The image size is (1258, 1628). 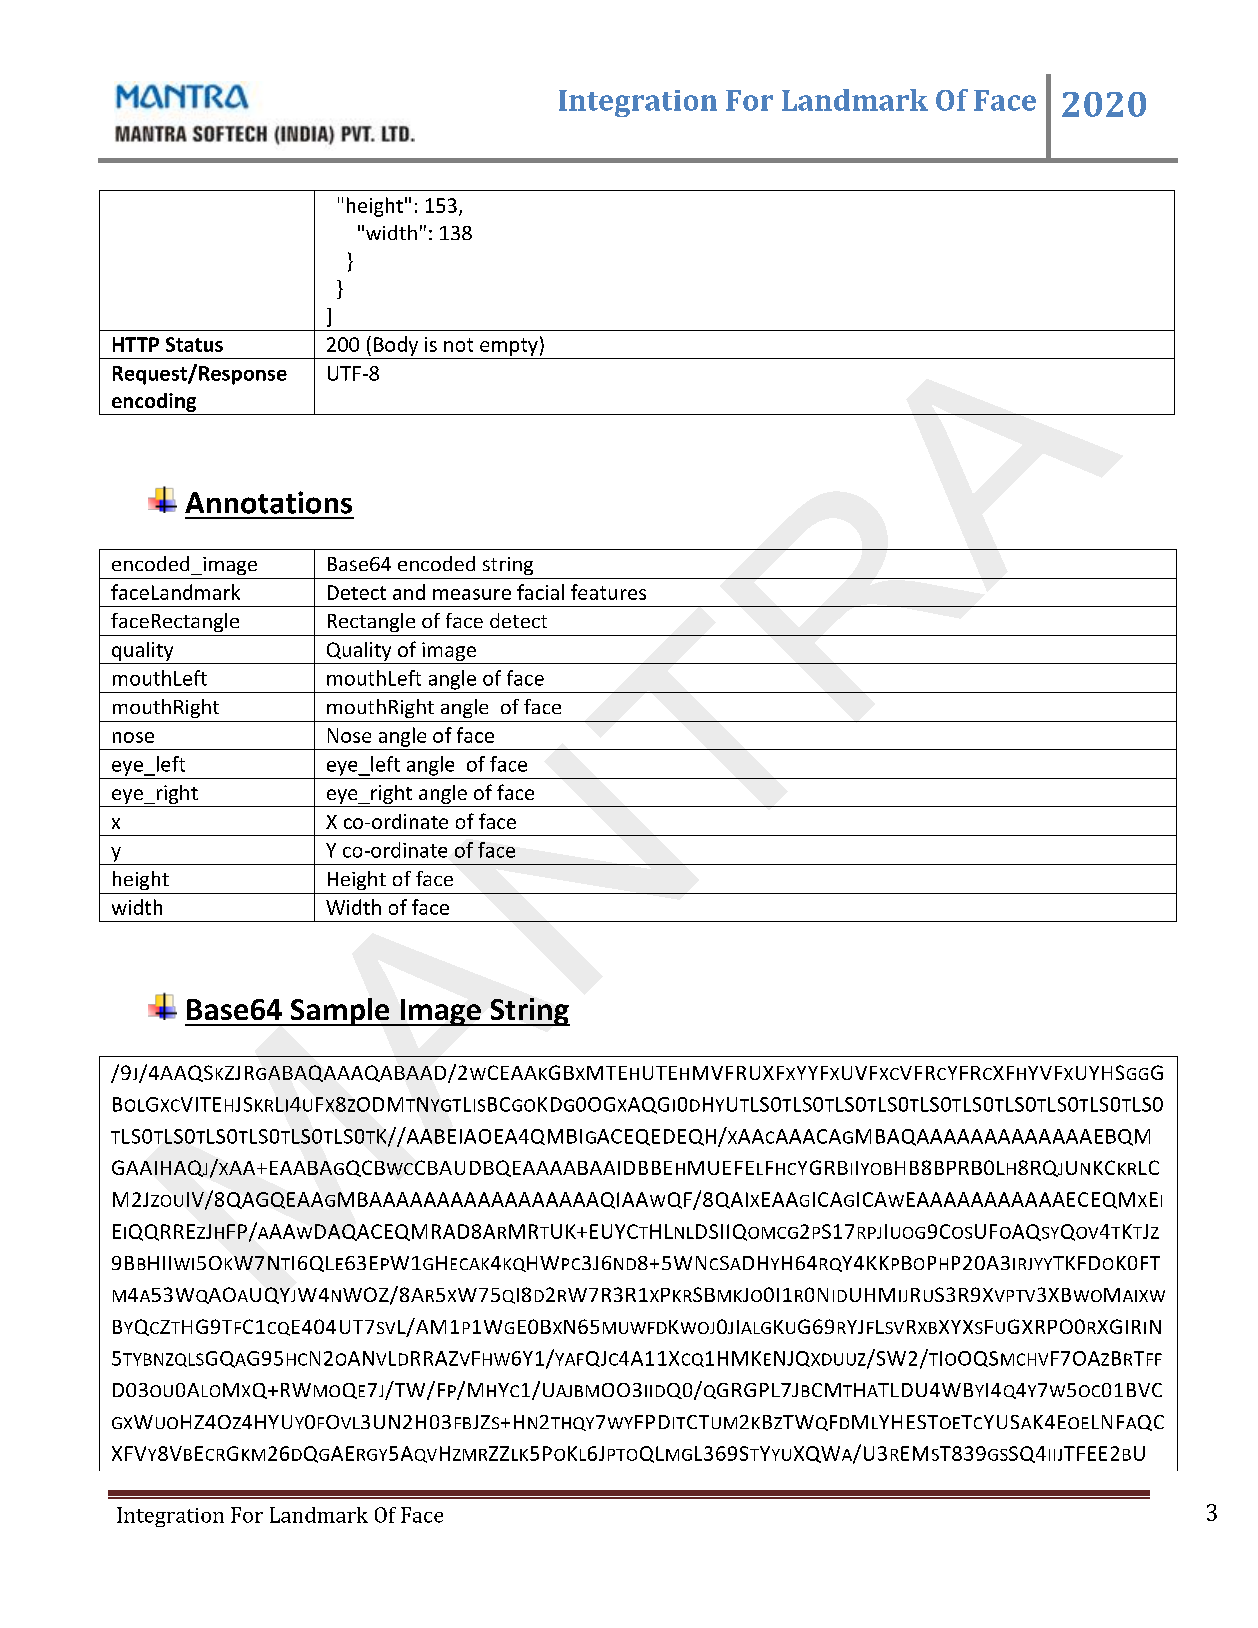 I want to click on measure, so click(x=472, y=594).
